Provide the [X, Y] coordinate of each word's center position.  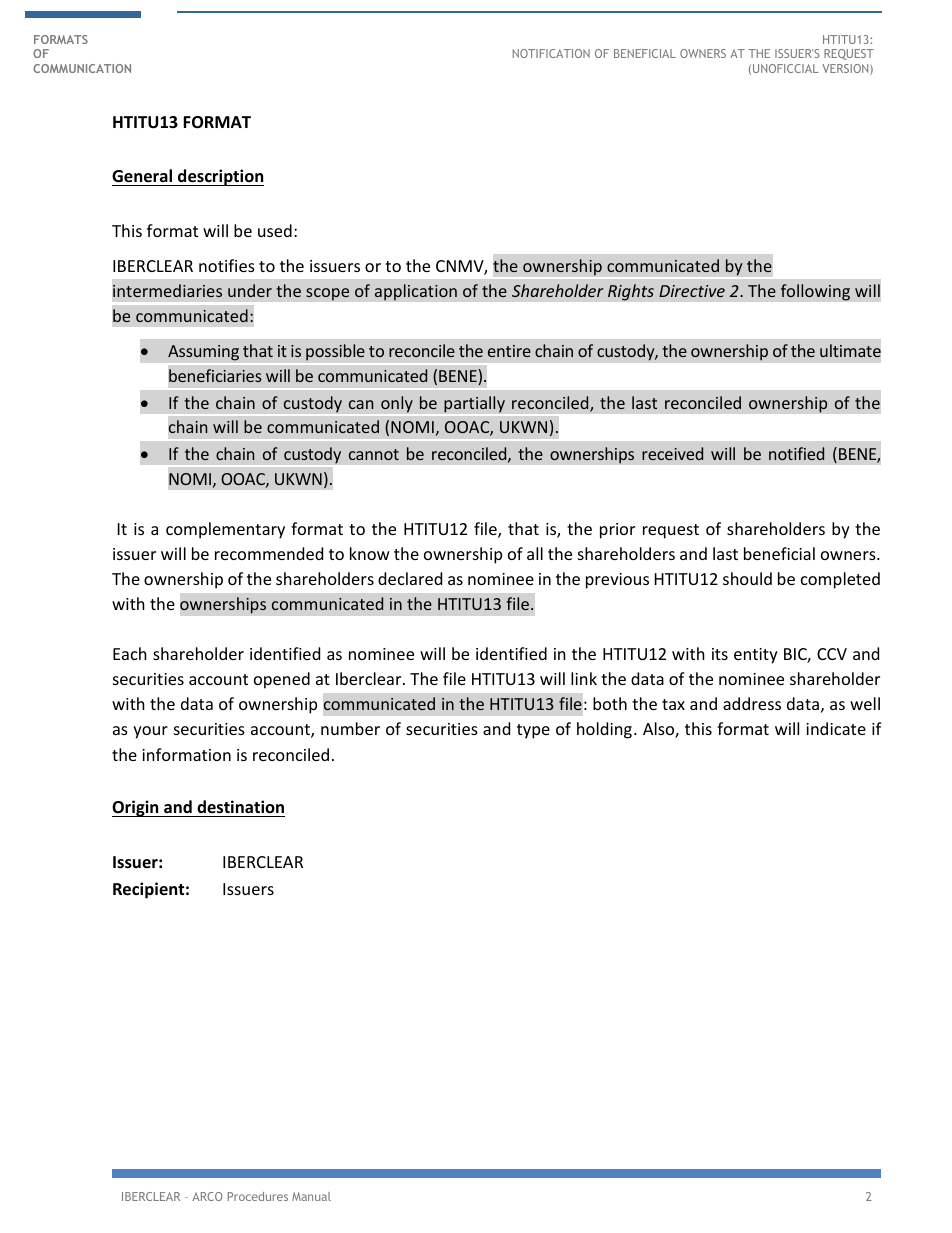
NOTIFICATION [551, 53]
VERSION [846, 69]
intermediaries [167, 290]
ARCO [207, 1196]
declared [410, 578]
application [416, 292]
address [752, 703]
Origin [136, 808]
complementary [225, 530]
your [150, 732]
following [815, 292]
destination [240, 807]
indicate [836, 728]
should [747, 578]
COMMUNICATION [82, 68]
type [533, 731]
